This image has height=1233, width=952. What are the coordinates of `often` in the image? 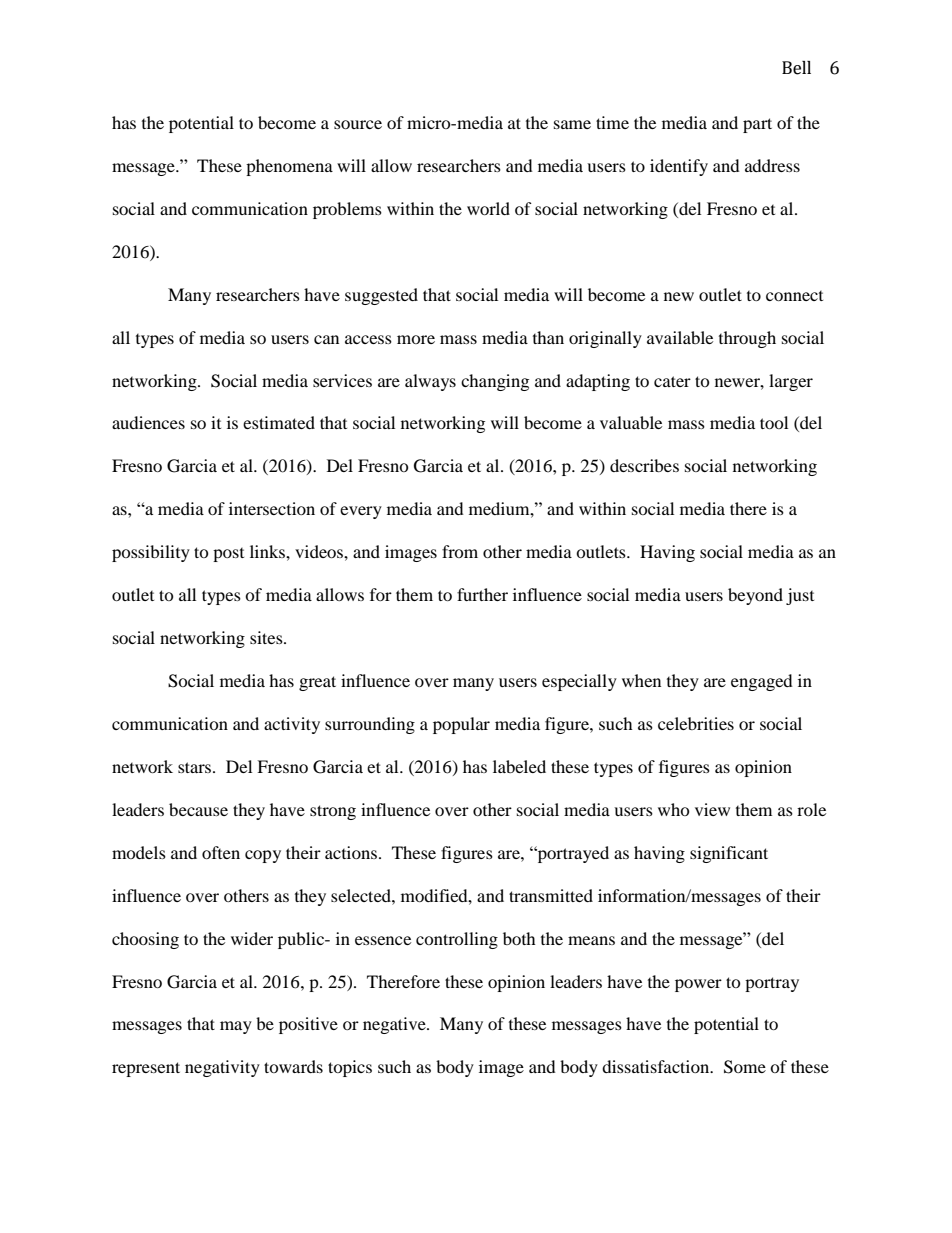 It's located at (221, 852).
